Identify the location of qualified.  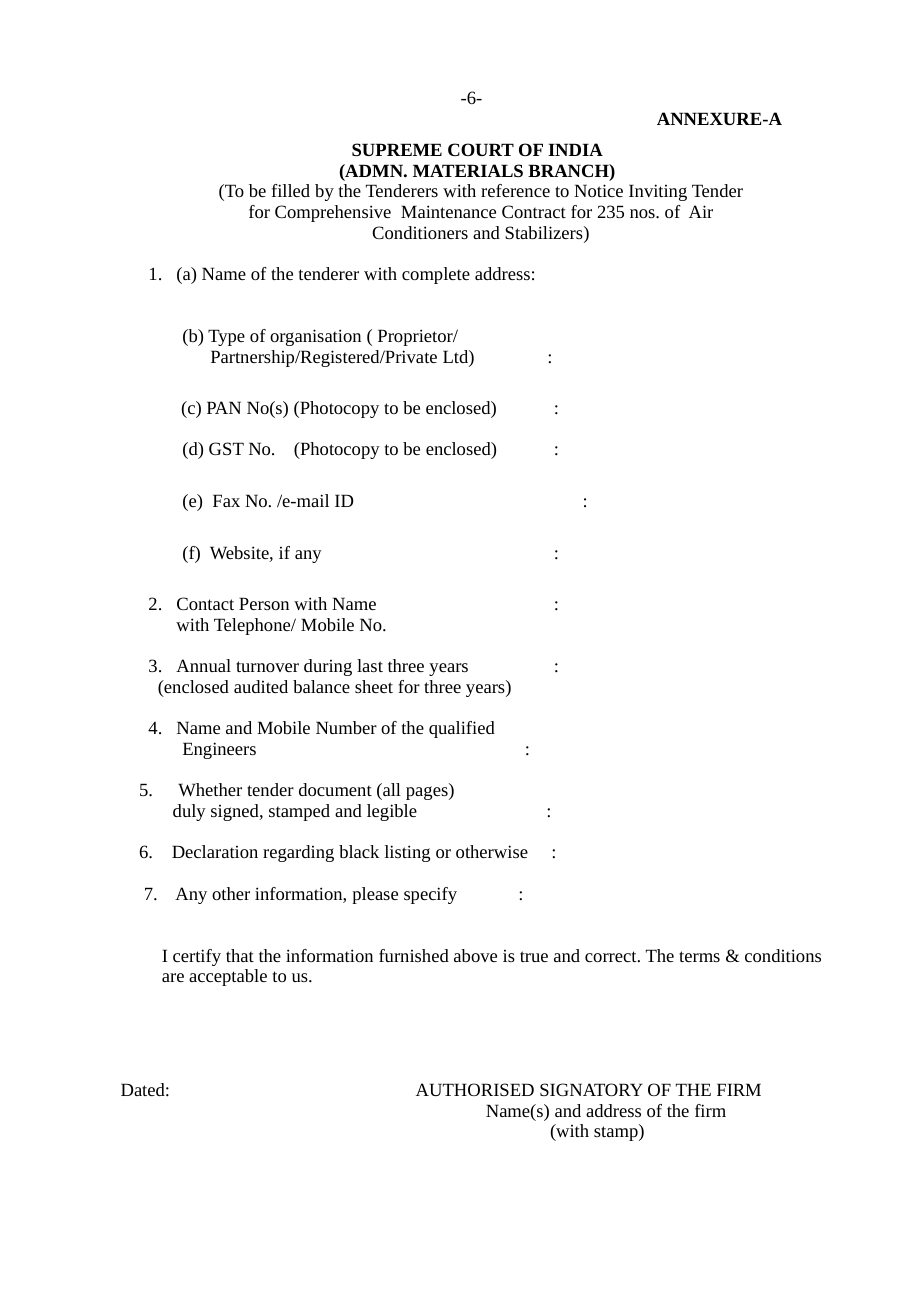
(462, 729).
